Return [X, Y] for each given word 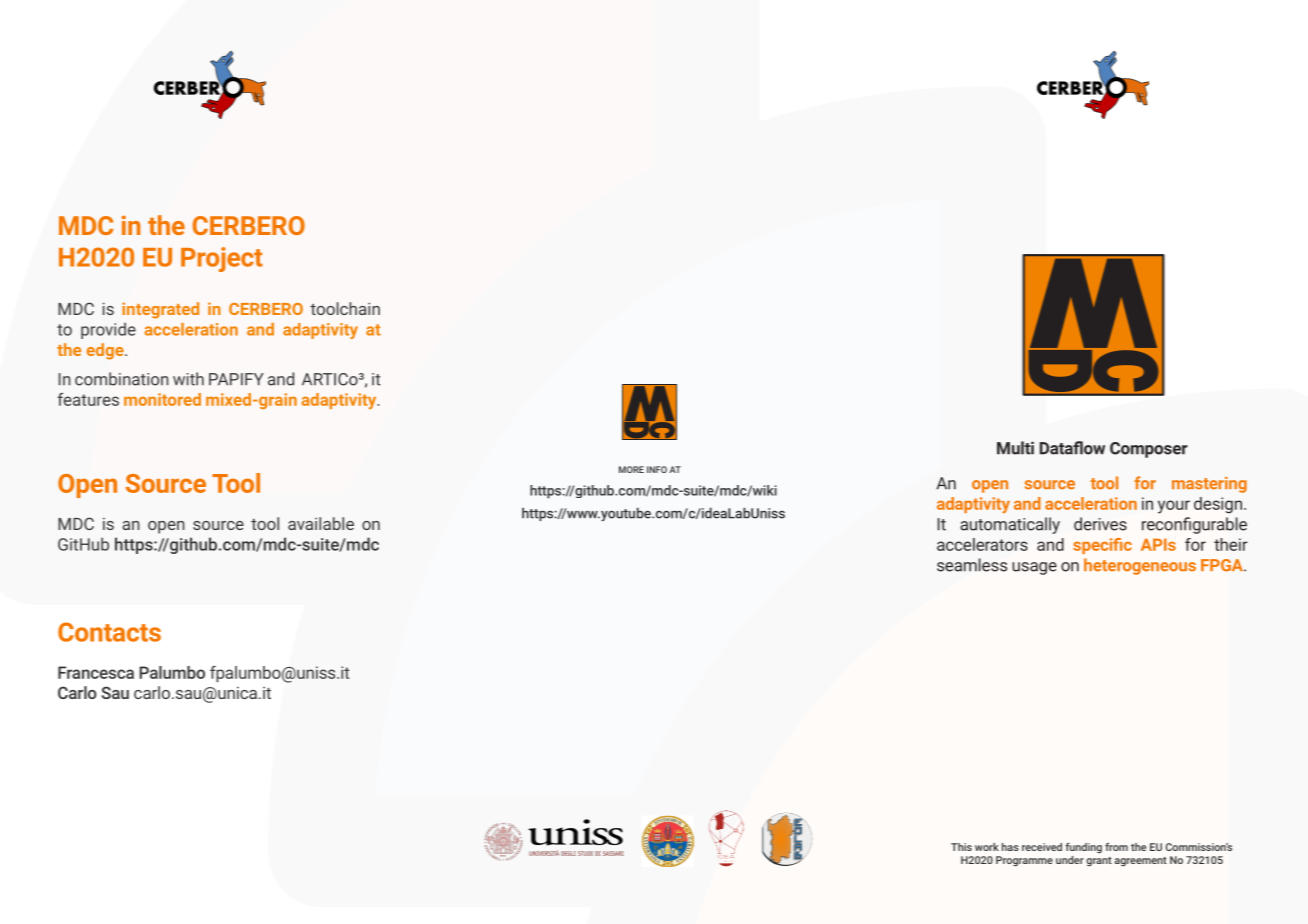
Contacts [109, 632]
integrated [160, 310]
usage [1034, 568]
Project [222, 259]
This [961, 847]
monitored [162, 399]
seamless [972, 565]
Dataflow [1072, 448]
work [987, 847]
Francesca [96, 672]
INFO [657, 469]
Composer [1149, 450]
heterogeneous [1140, 566]
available [321, 523]
